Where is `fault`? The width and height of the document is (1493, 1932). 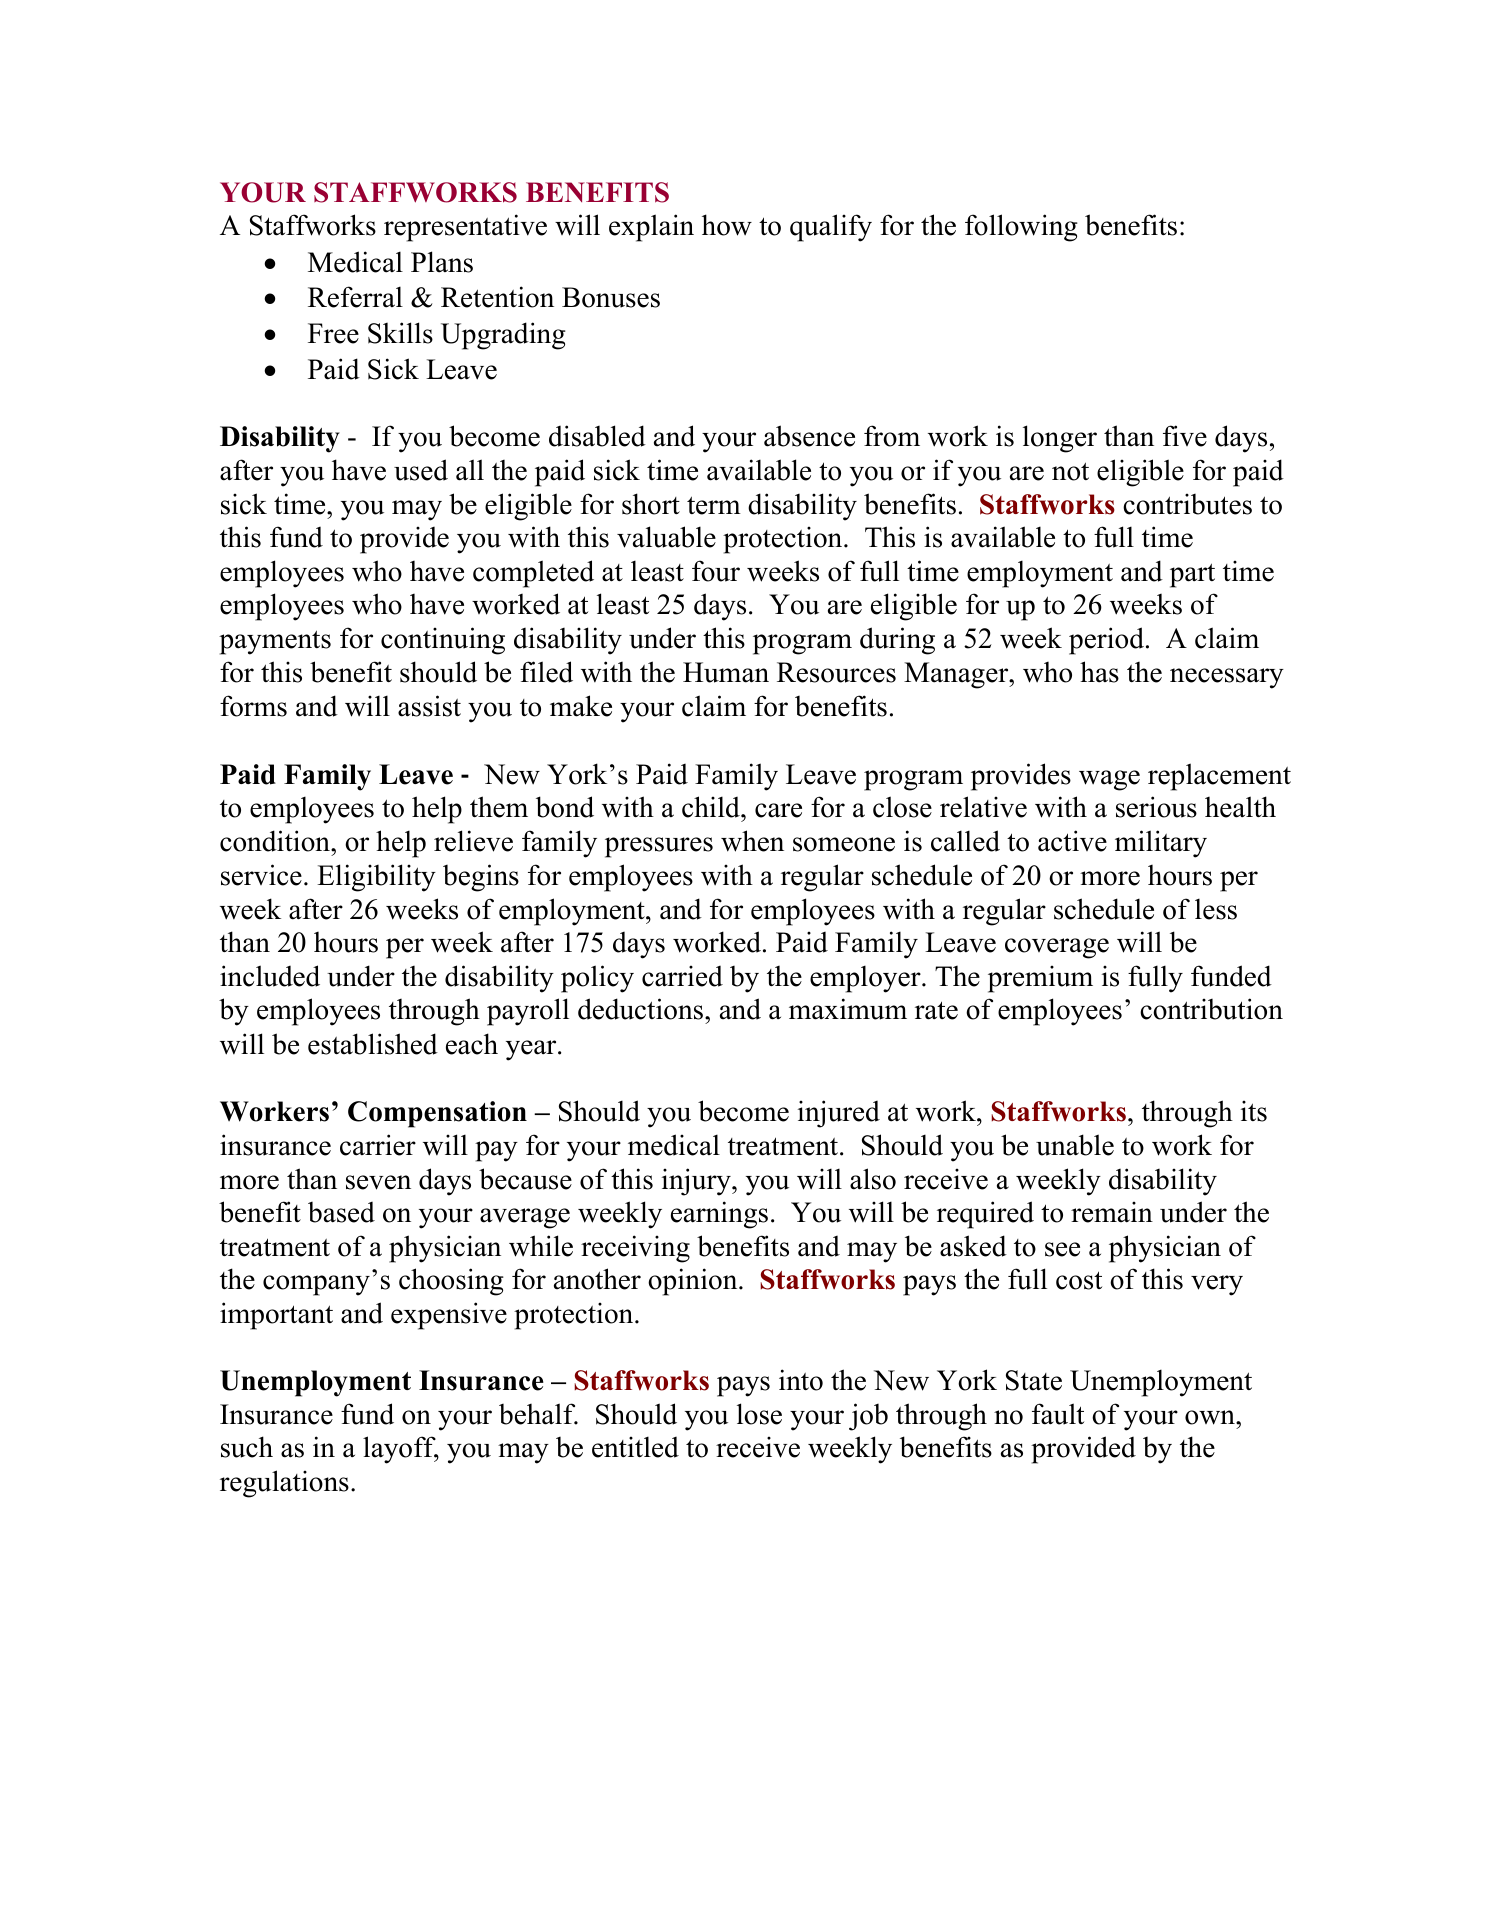 fault is located at coordinates (1058, 1414).
